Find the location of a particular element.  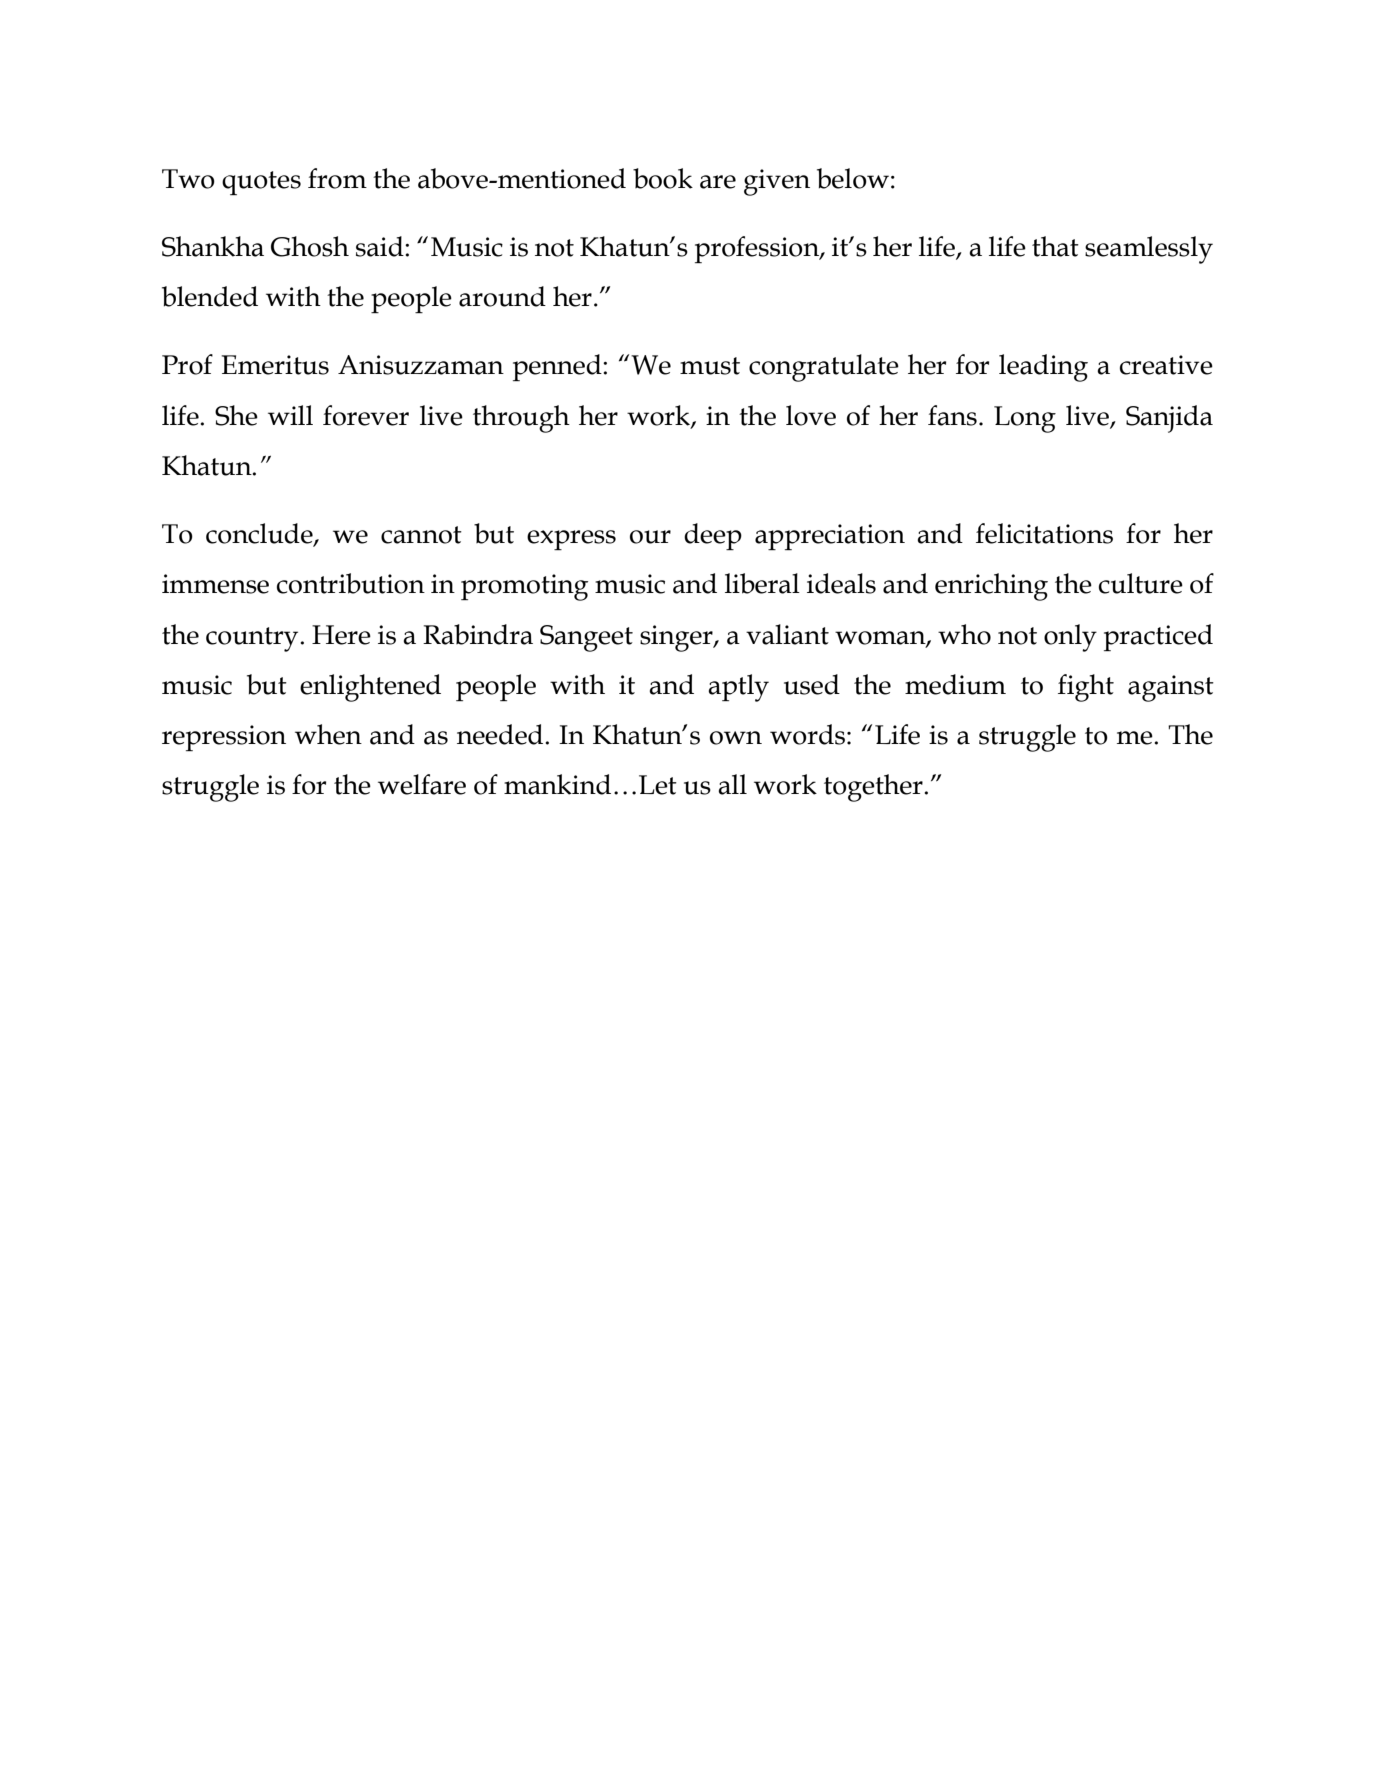

book is located at coordinates (663, 178).
